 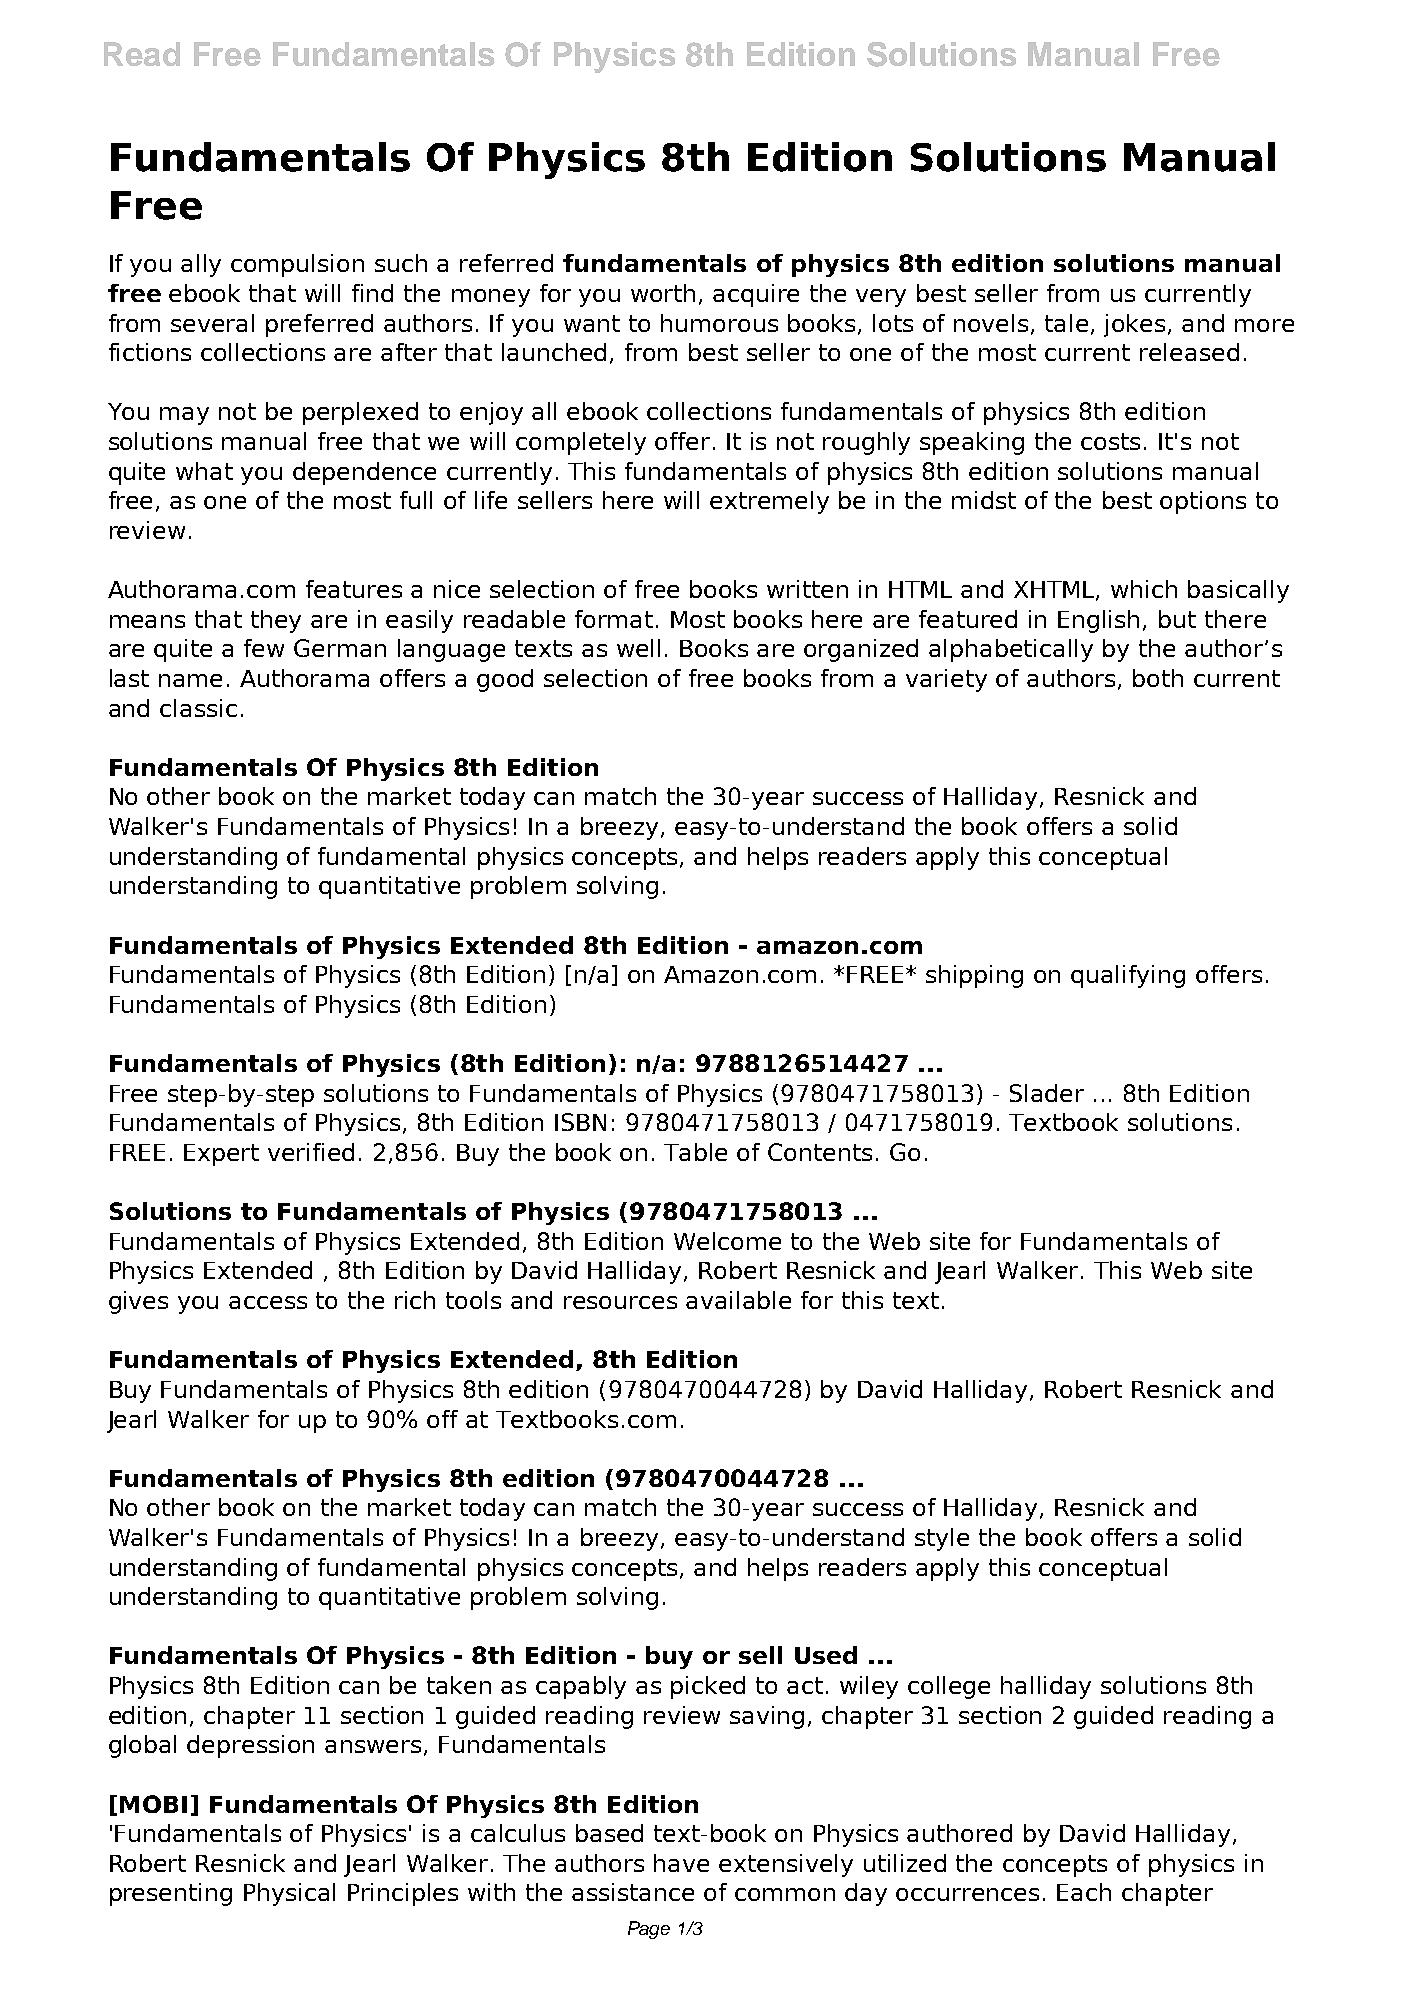 What do you see at coordinates (1128, 976) in the image?
I see `qualifying` at bounding box center [1128, 976].
